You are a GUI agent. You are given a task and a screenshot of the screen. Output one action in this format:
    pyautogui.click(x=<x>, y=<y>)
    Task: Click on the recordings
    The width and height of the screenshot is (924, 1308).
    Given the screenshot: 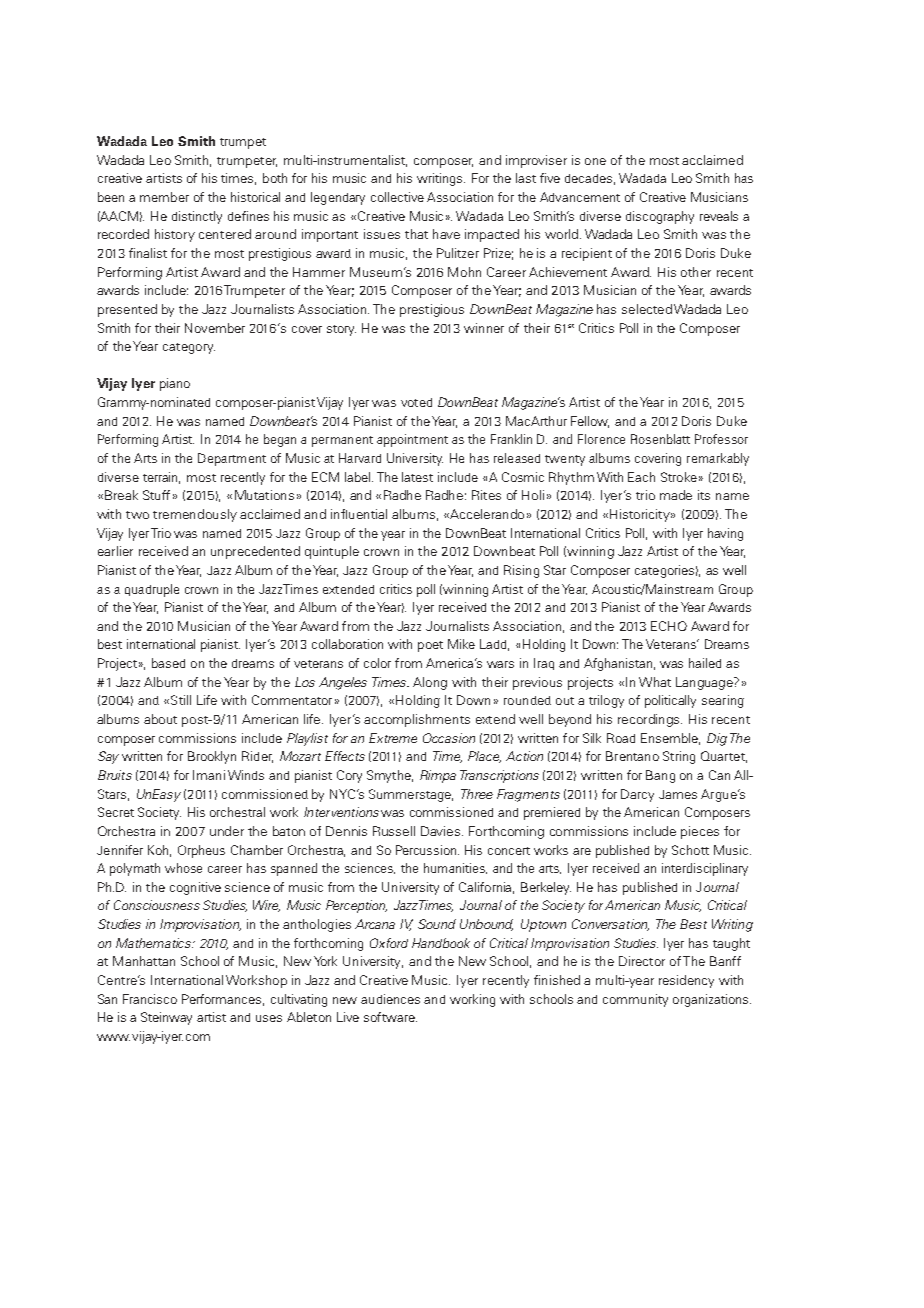 What is the action you would take?
    pyautogui.click(x=650, y=720)
